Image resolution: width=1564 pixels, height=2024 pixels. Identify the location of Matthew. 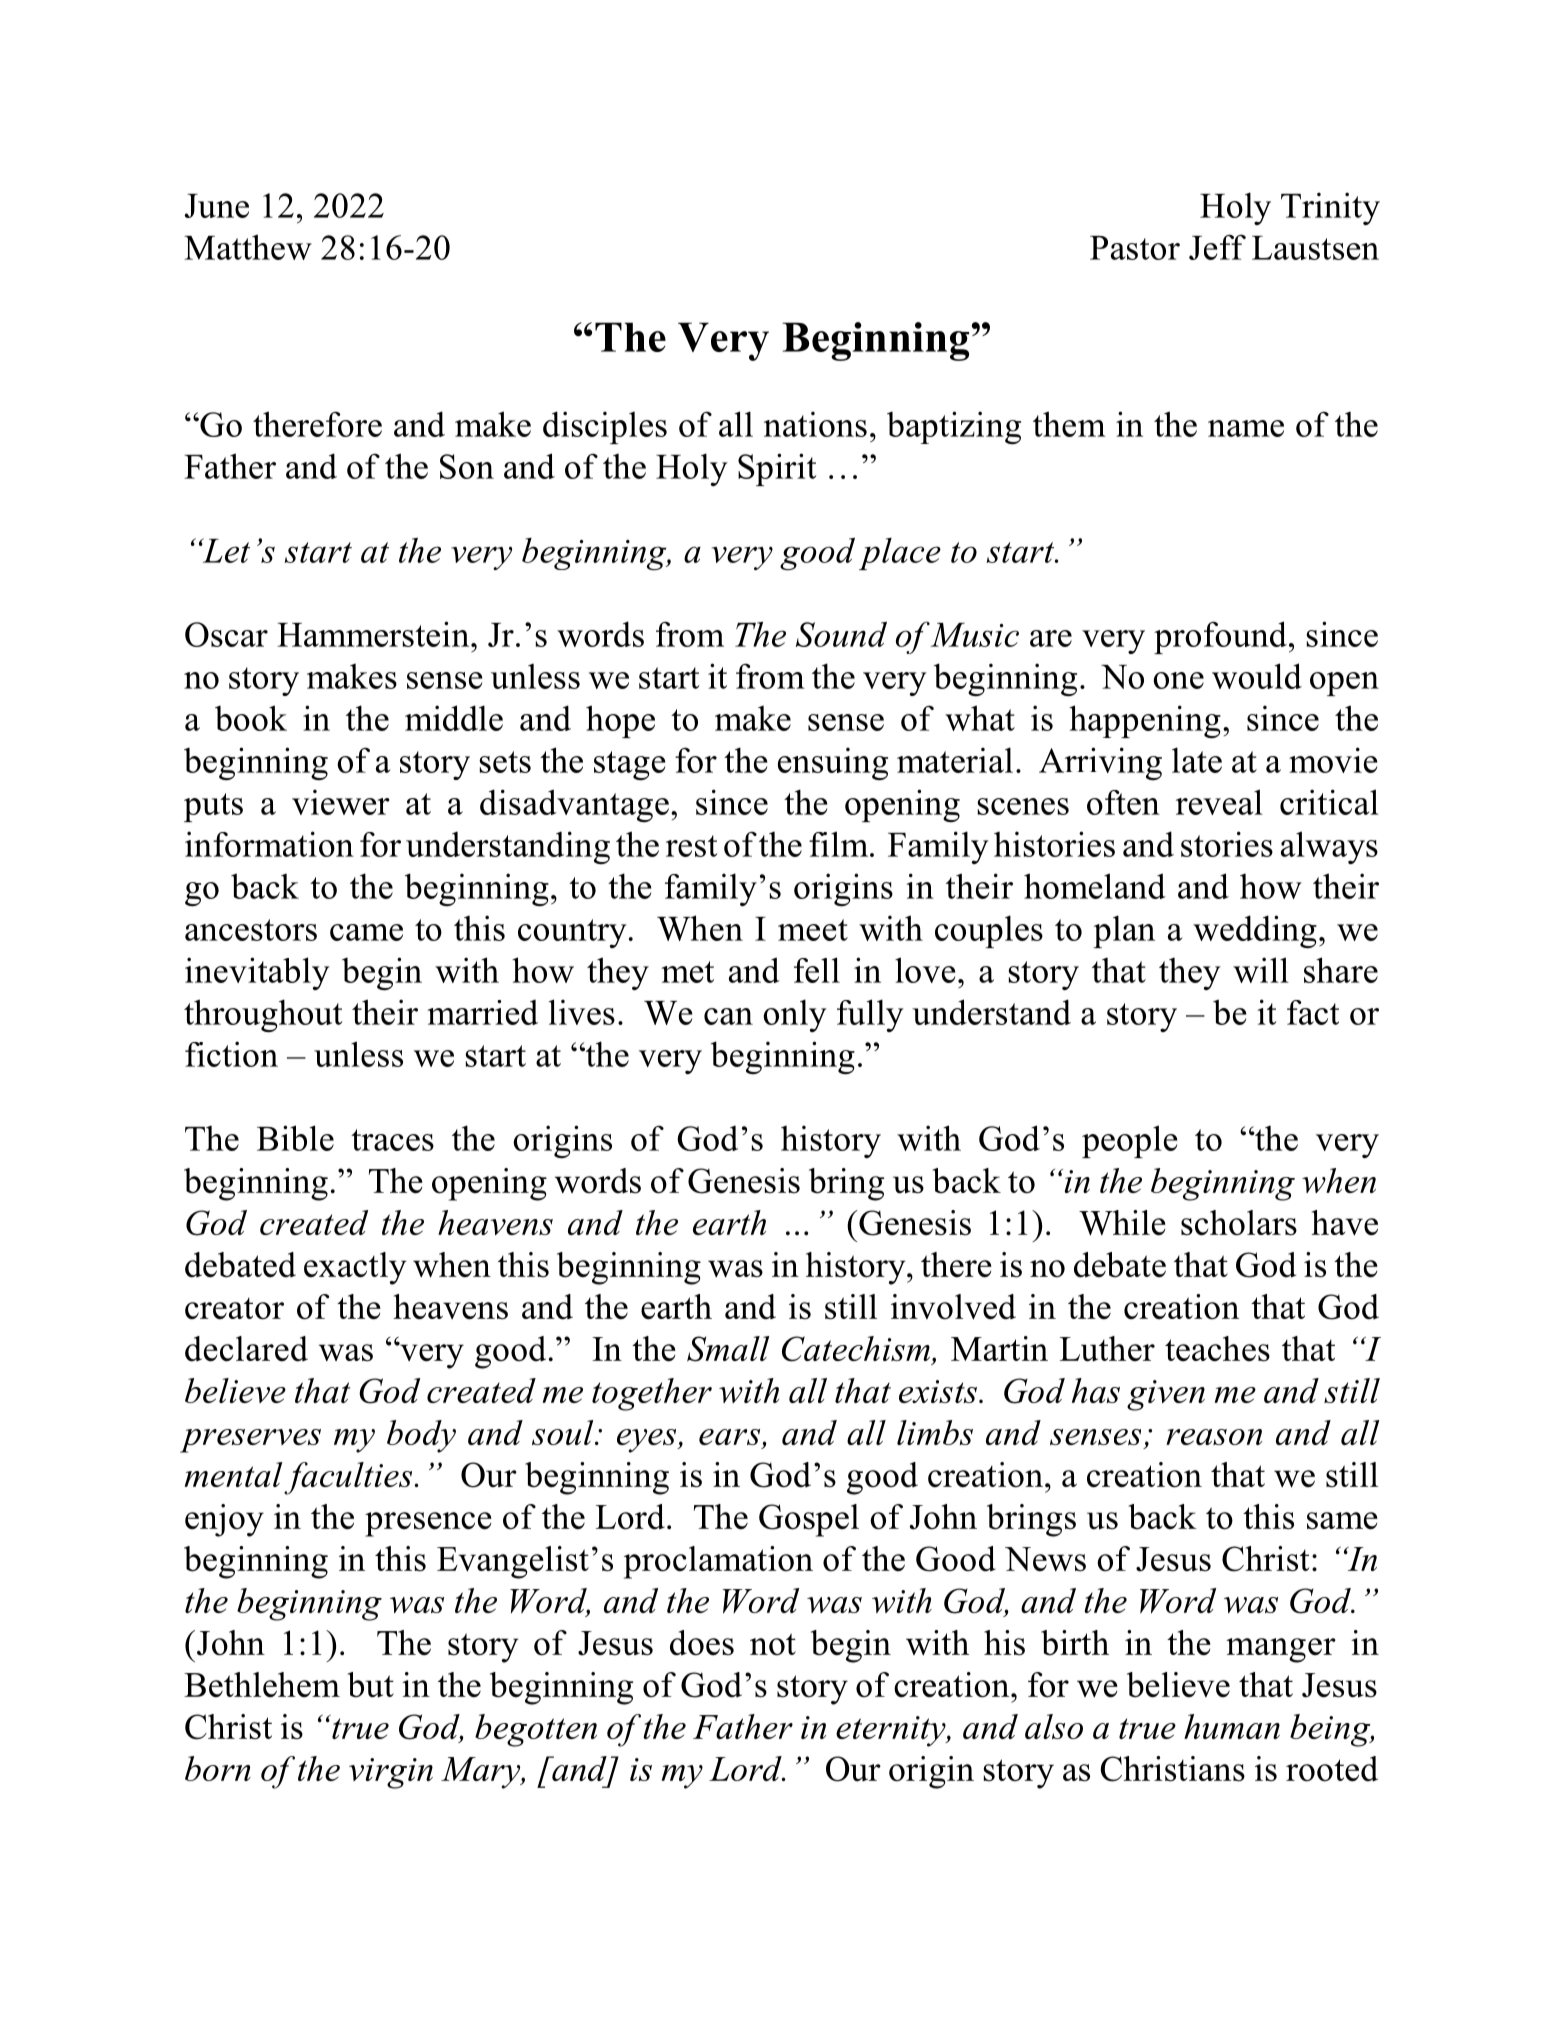
(248, 247).
